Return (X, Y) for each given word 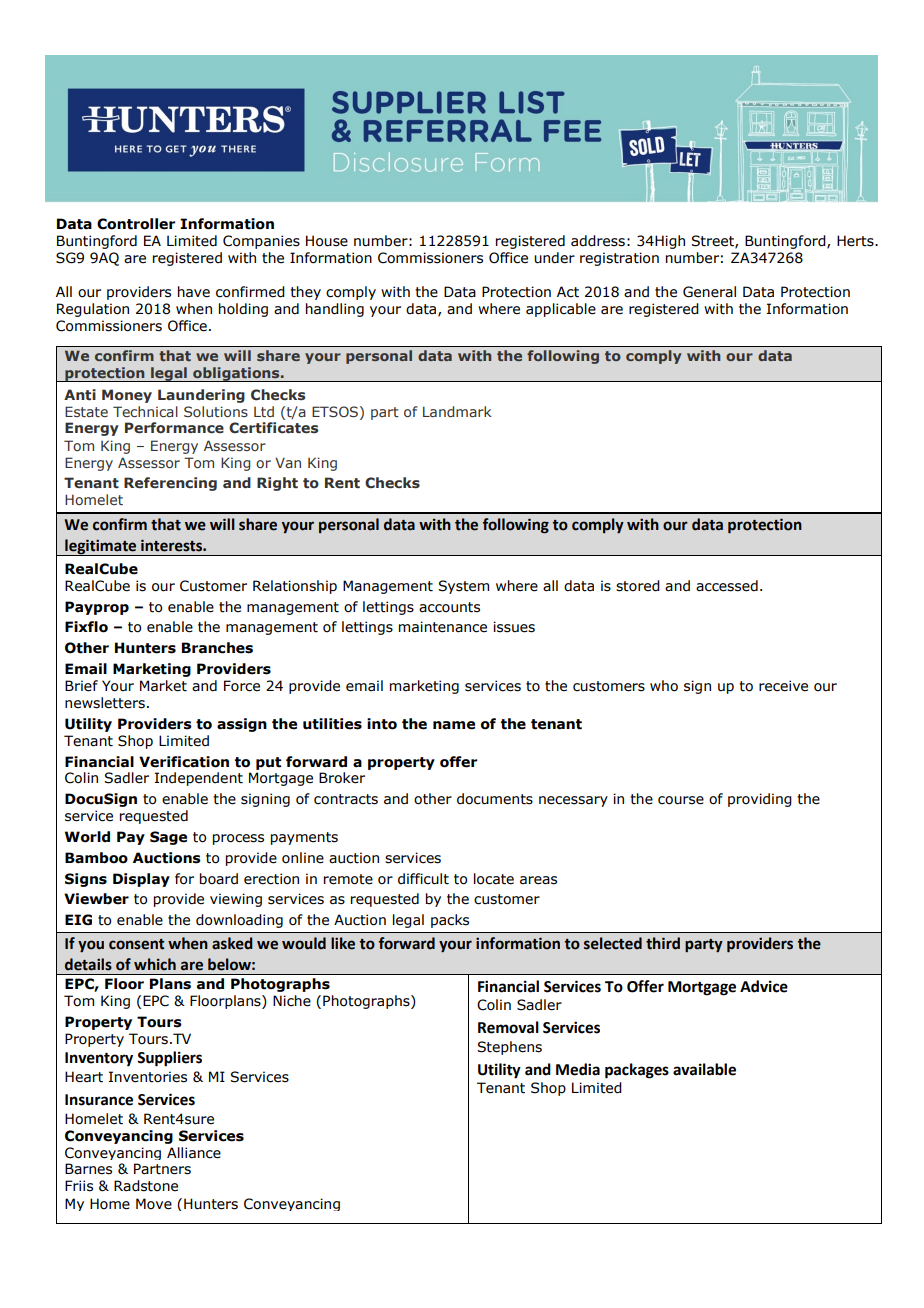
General (709, 292)
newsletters (105, 703)
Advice (764, 986)
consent (136, 944)
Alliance (194, 1153)
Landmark (457, 411)
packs (450, 921)
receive (783, 686)
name (454, 725)
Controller (136, 224)
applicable (561, 310)
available (704, 1069)
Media (578, 1069)
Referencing (170, 484)
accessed (727, 586)
